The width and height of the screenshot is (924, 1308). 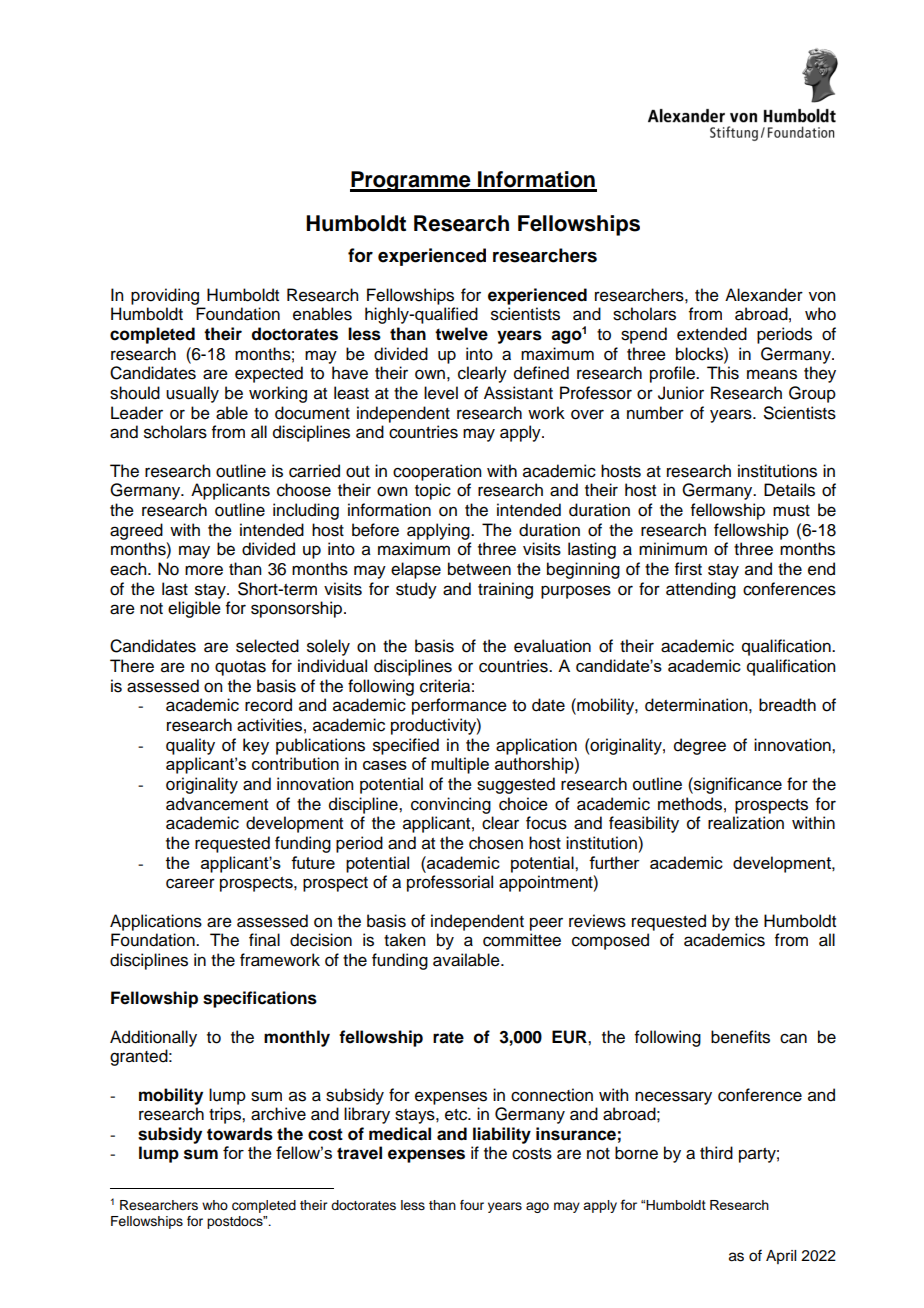 I want to click on performance, so click(x=459, y=706).
